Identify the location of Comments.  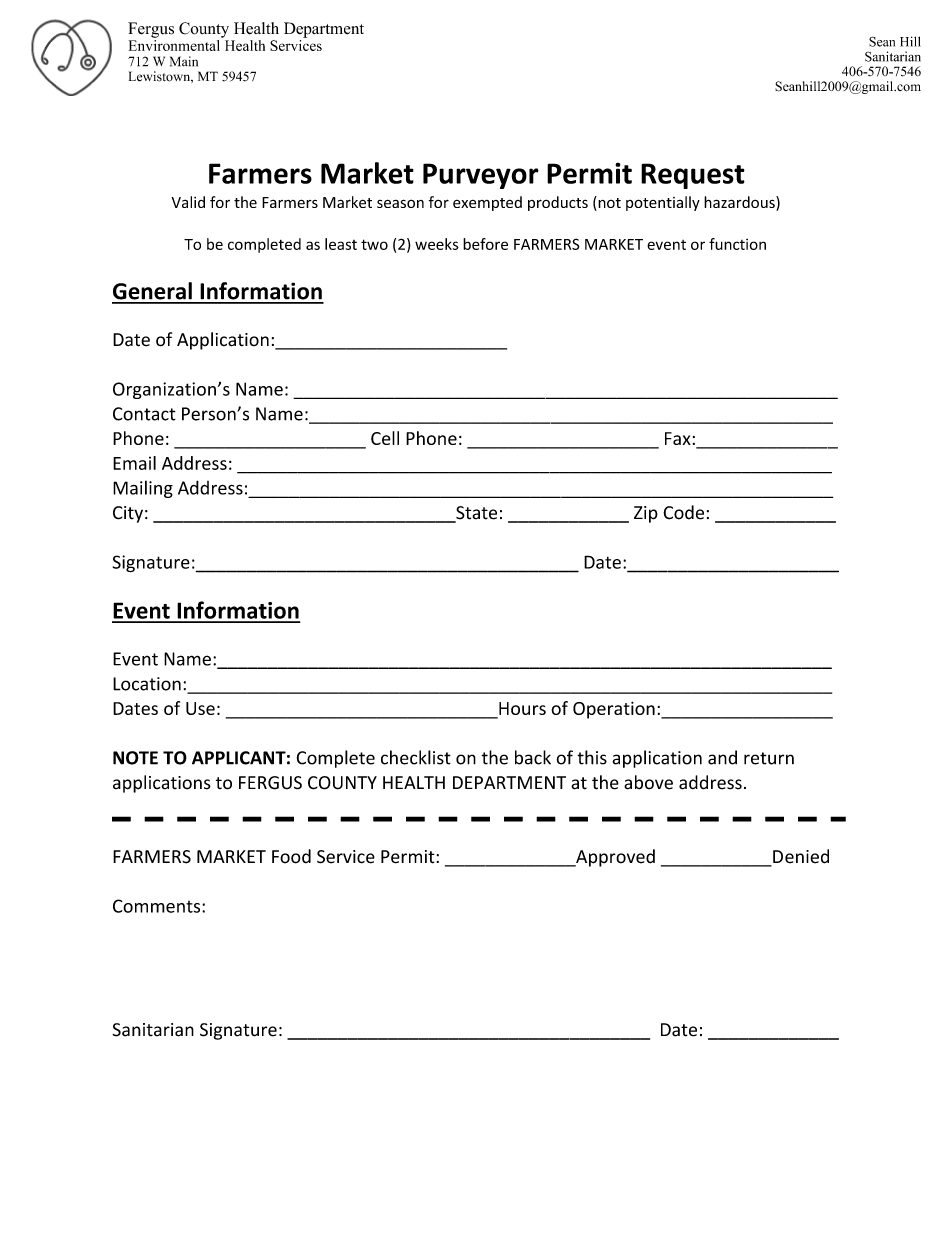
(158, 906).
